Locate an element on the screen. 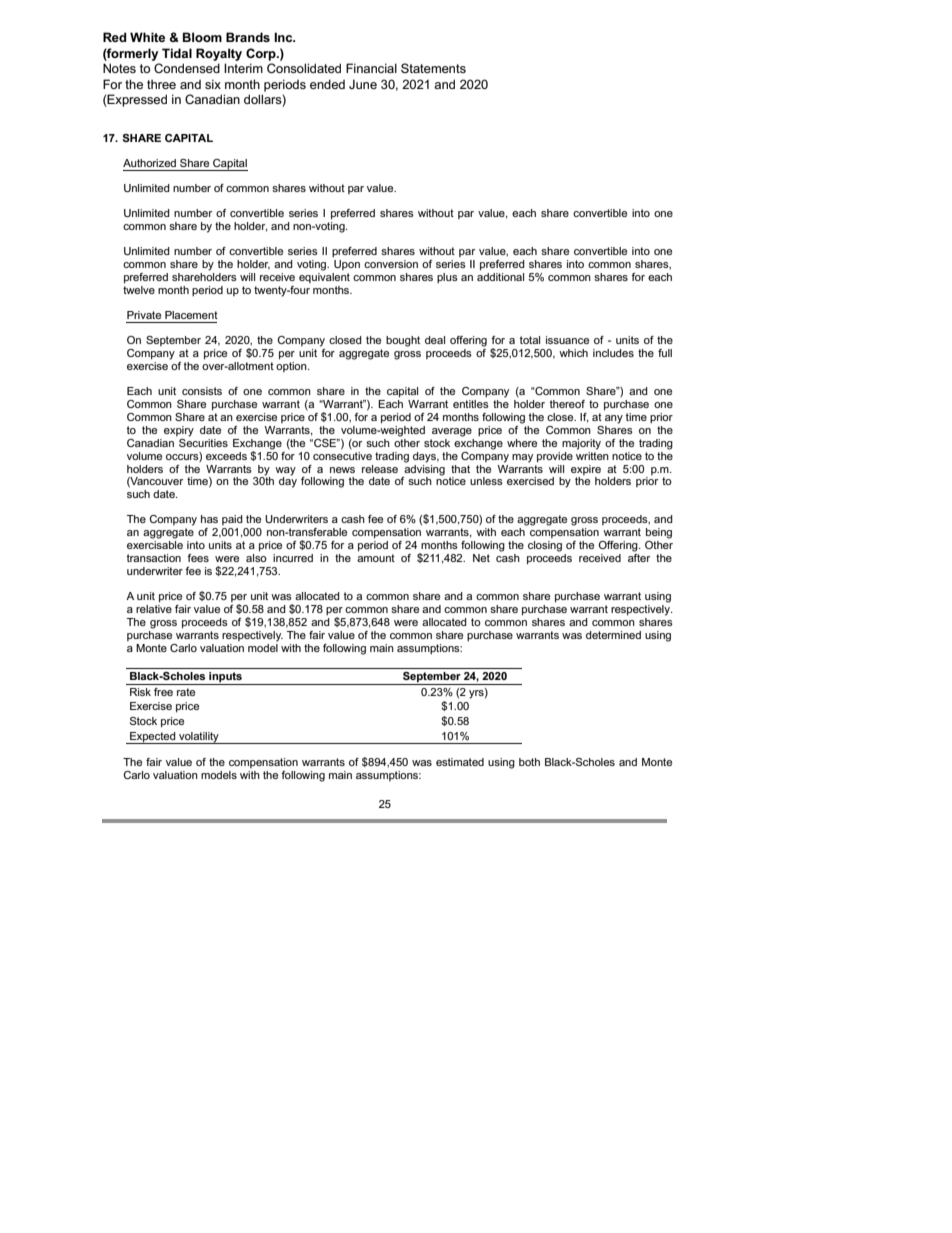 This screenshot has width=952, height=1233. consists is located at coordinates (202, 391).
